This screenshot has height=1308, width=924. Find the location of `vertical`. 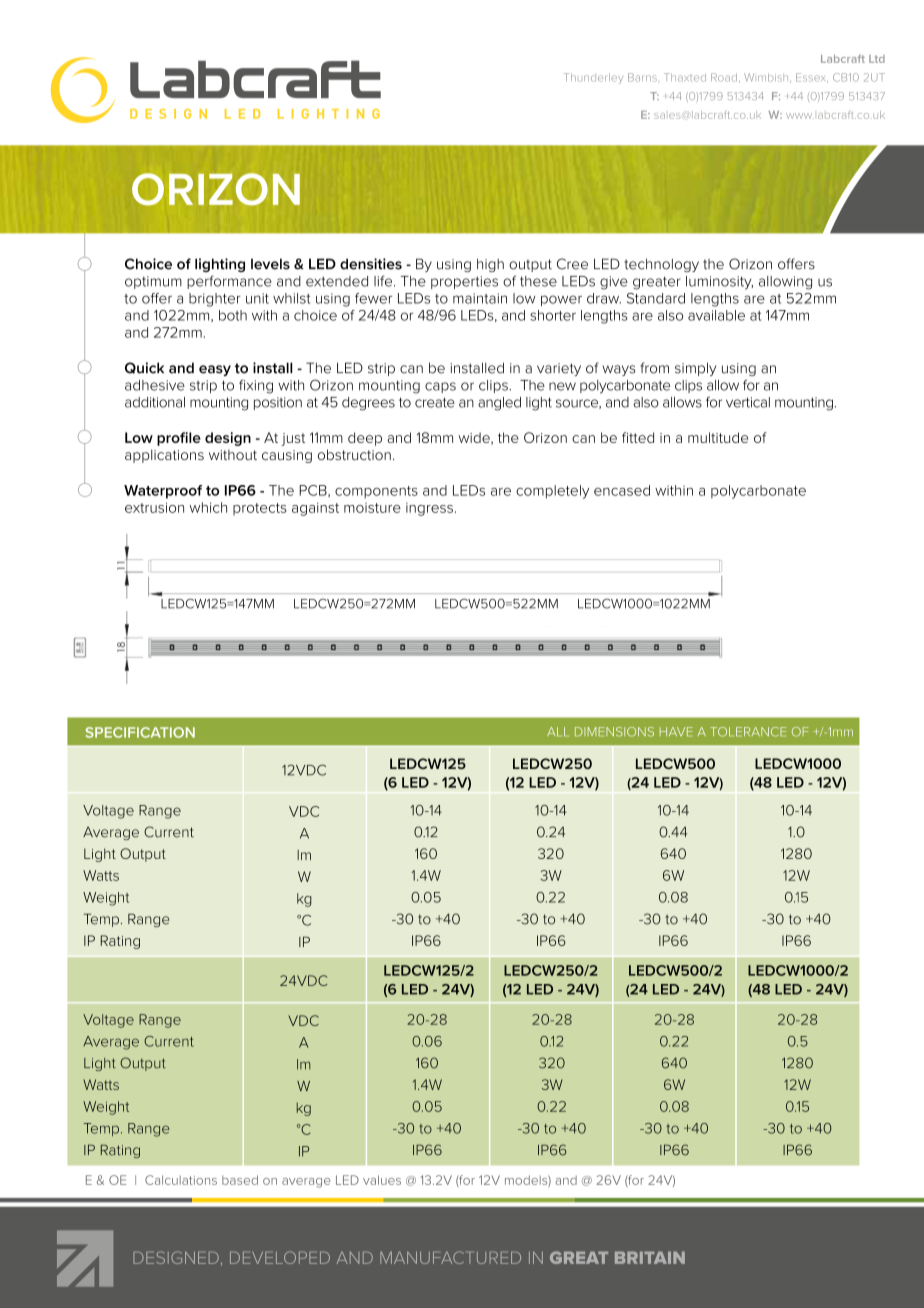

vertical is located at coordinates (748, 402).
